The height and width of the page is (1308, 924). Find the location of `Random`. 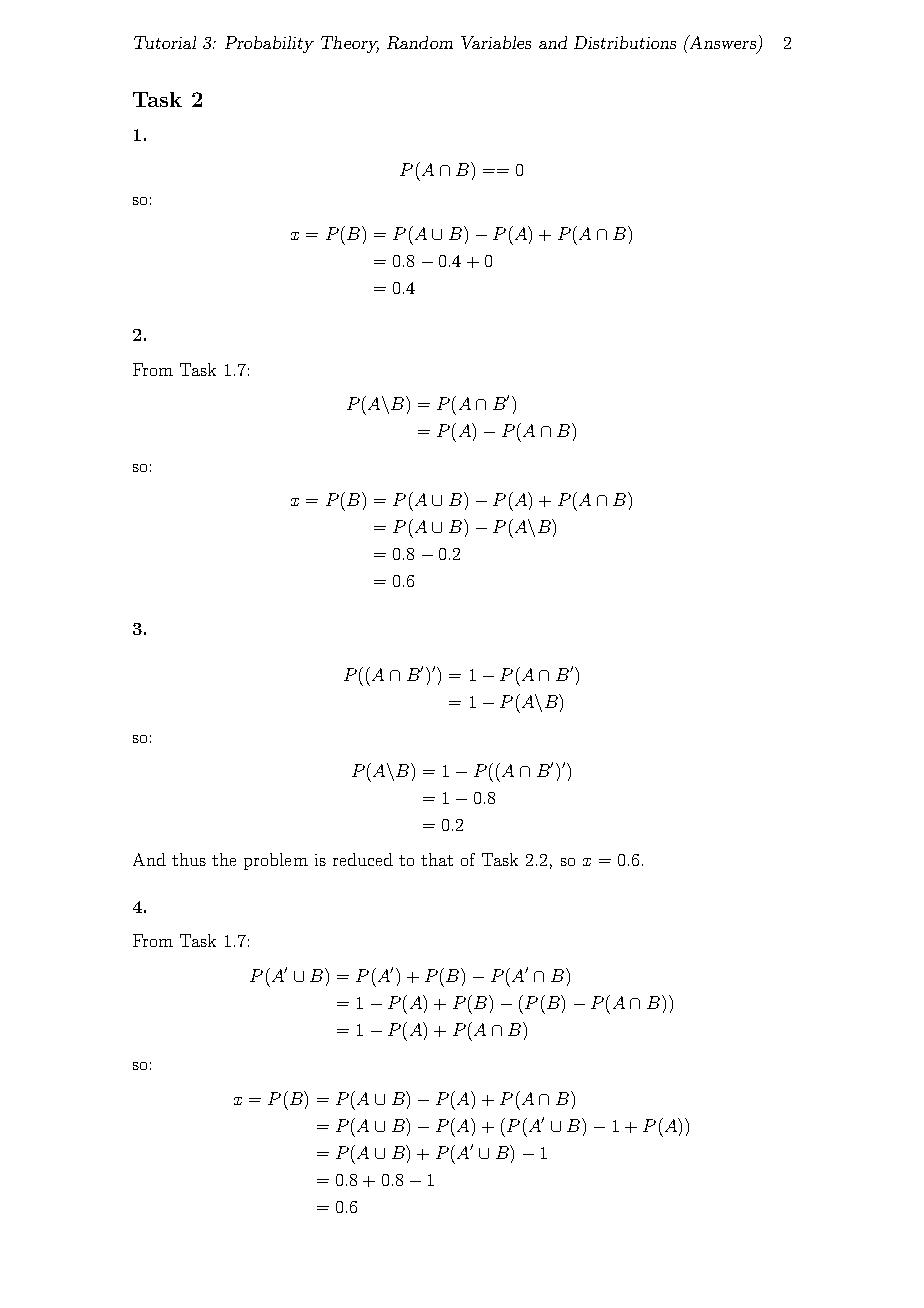

Random is located at coordinates (420, 42).
